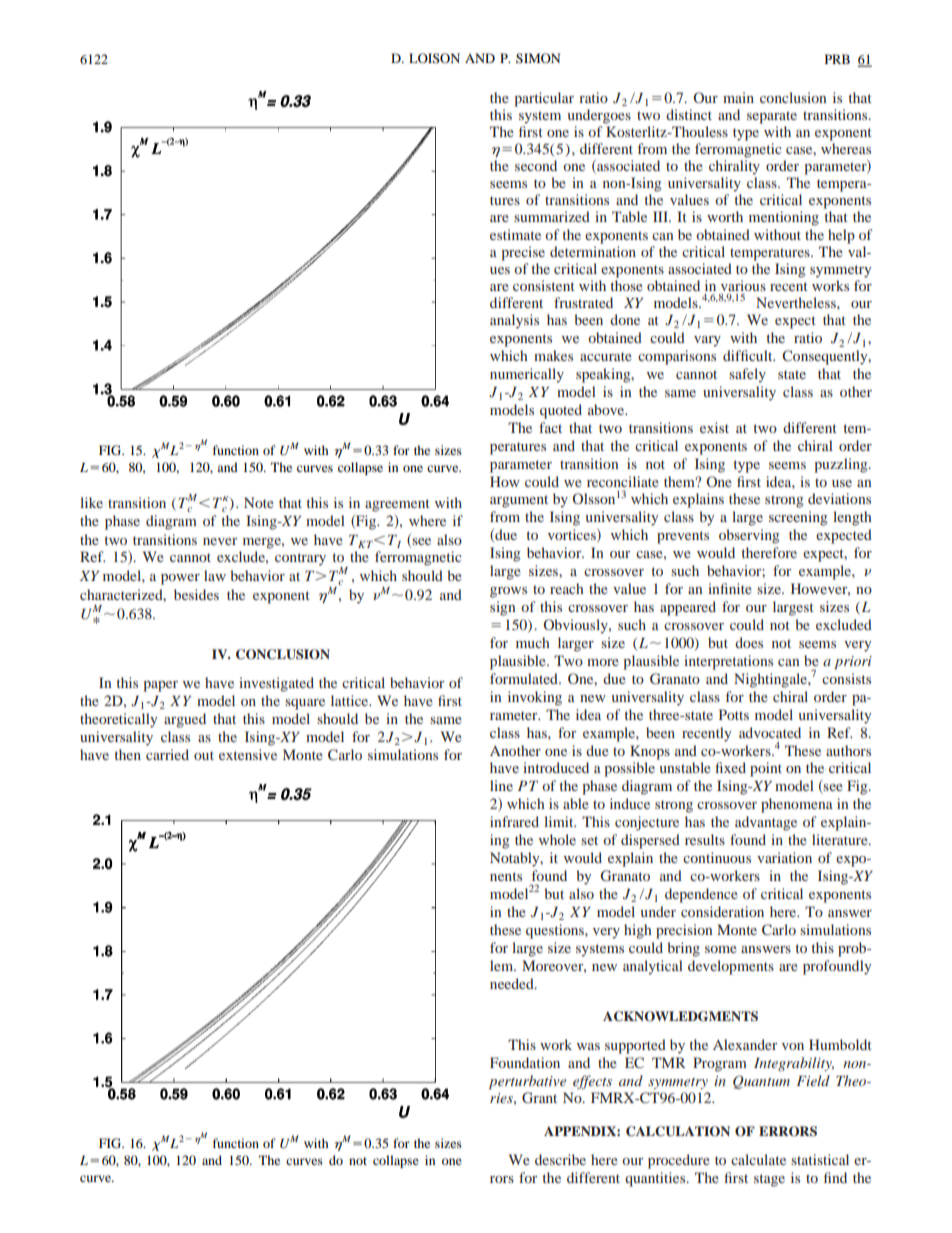 This document has height=1233, width=952. What do you see at coordinates (560, 1159) in the document?
I see `describe` at bounding box center [560, 1159].
